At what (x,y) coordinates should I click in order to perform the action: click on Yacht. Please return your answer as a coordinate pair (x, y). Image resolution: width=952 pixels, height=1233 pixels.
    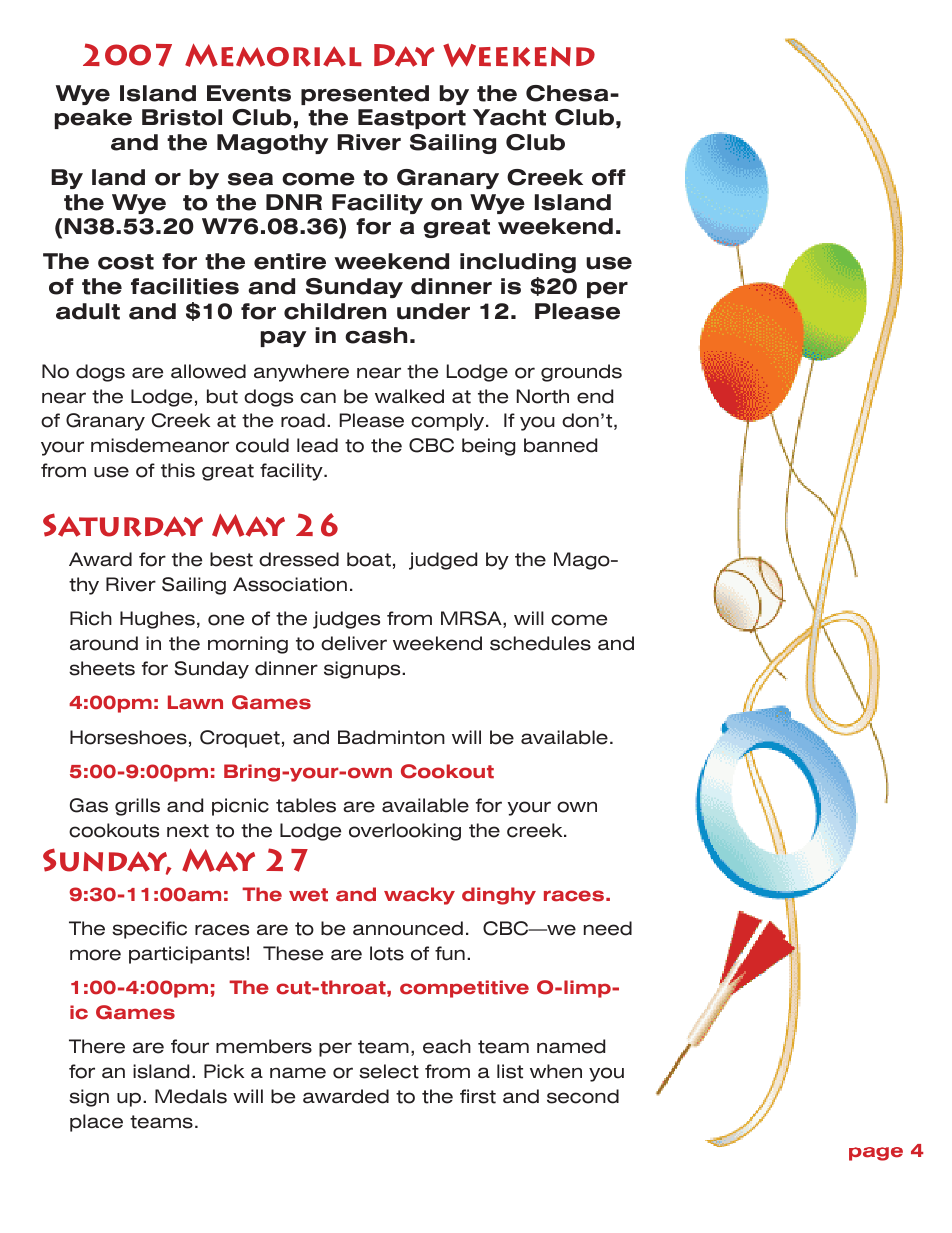
    Looking at the image, I should click on (509, 117).
